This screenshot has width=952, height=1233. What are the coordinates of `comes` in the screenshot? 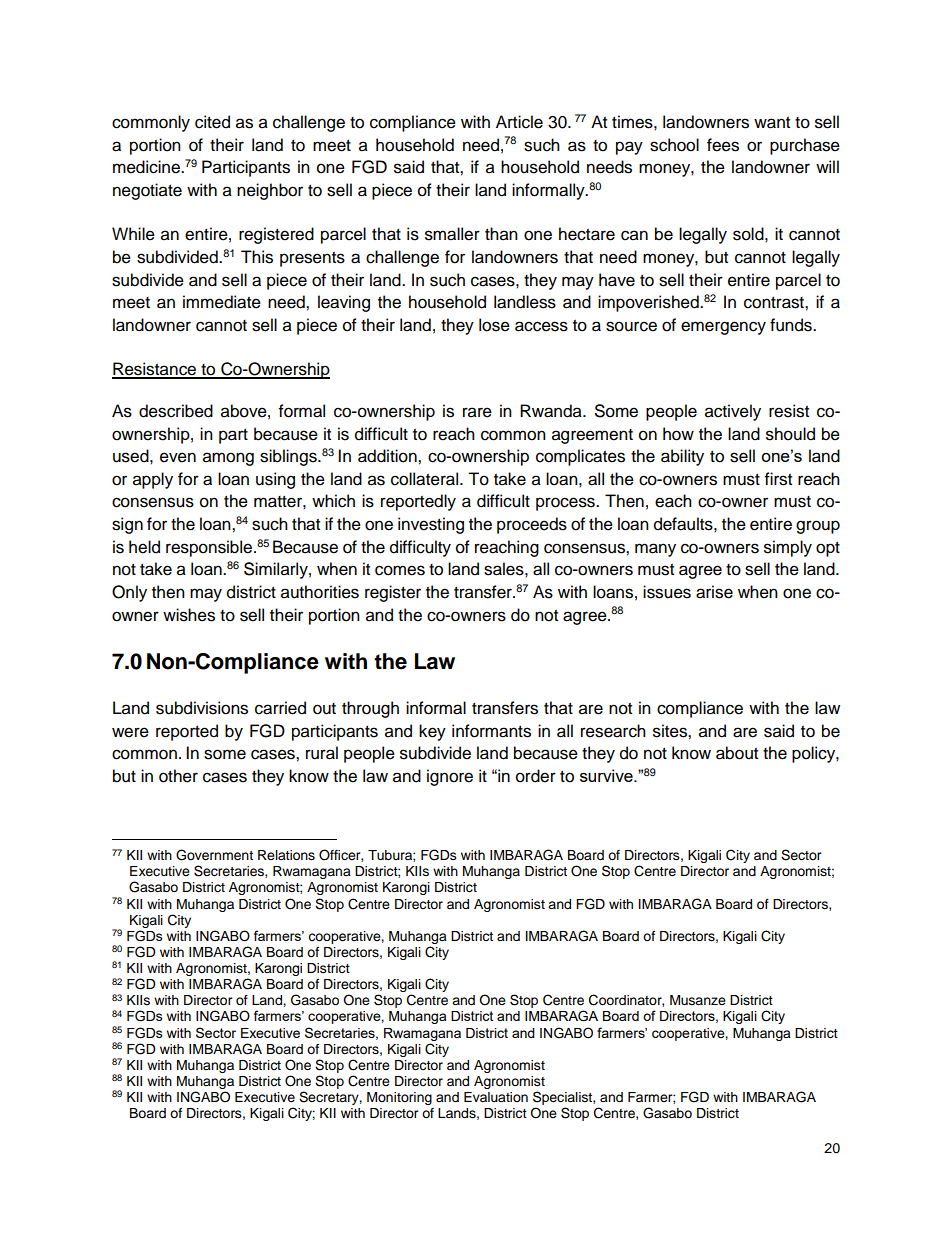 It's located at (400, 570).
